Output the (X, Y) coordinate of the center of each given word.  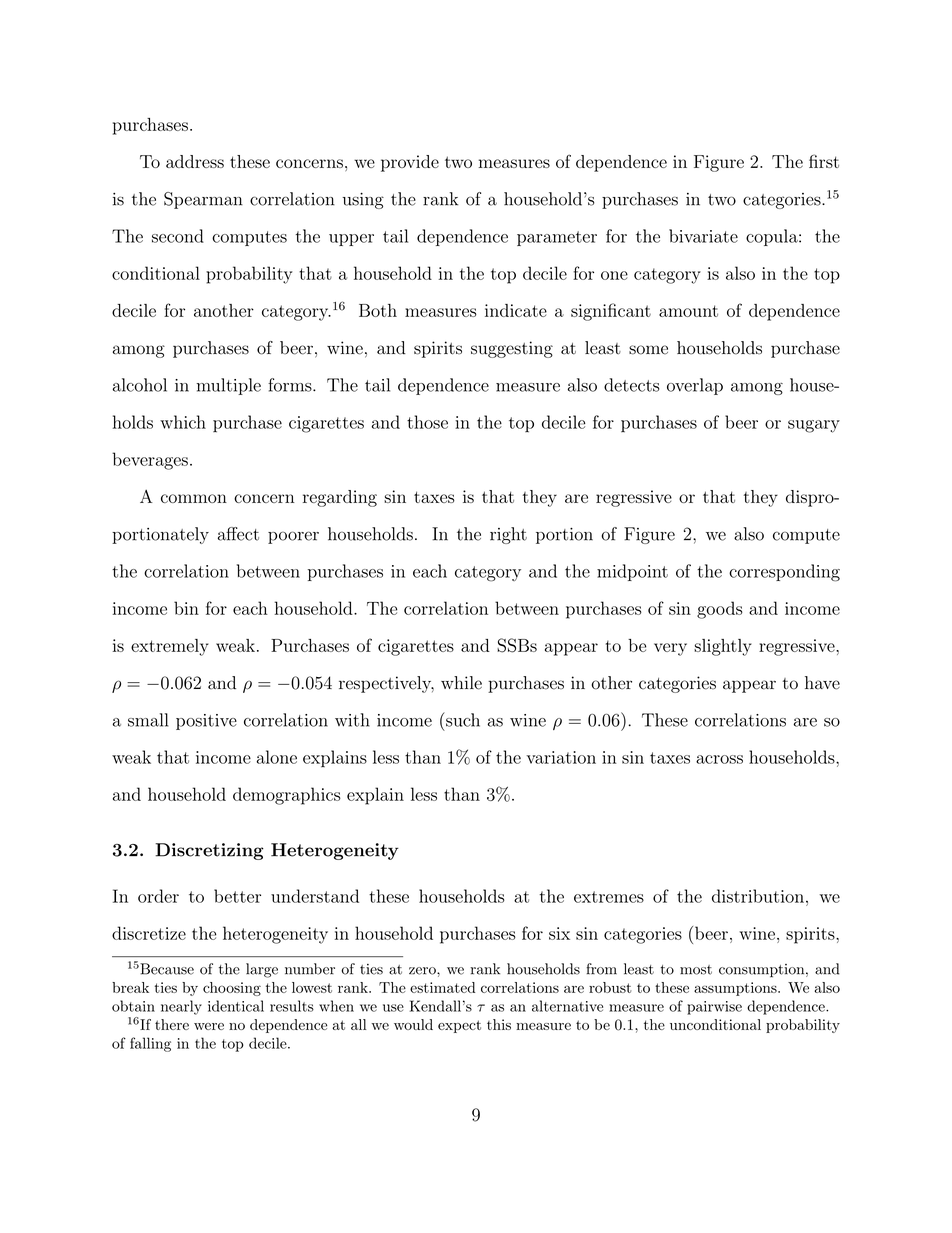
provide (410, 163)
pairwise (714, 1008)
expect (459, 1026)
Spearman (203, 200)
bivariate (703, 236)
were (209, 1026)
